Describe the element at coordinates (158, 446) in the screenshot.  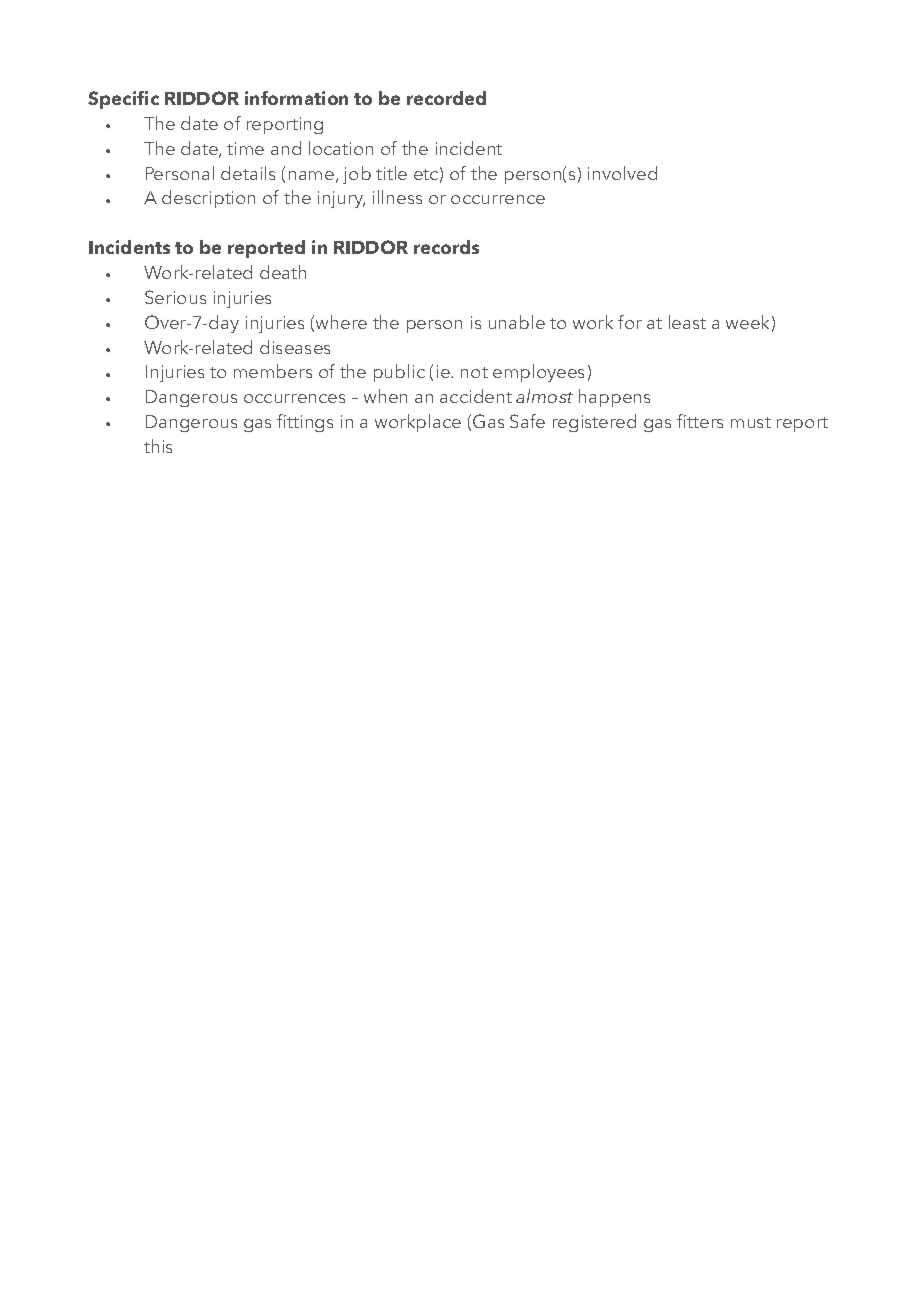
I see `this` at that location.
